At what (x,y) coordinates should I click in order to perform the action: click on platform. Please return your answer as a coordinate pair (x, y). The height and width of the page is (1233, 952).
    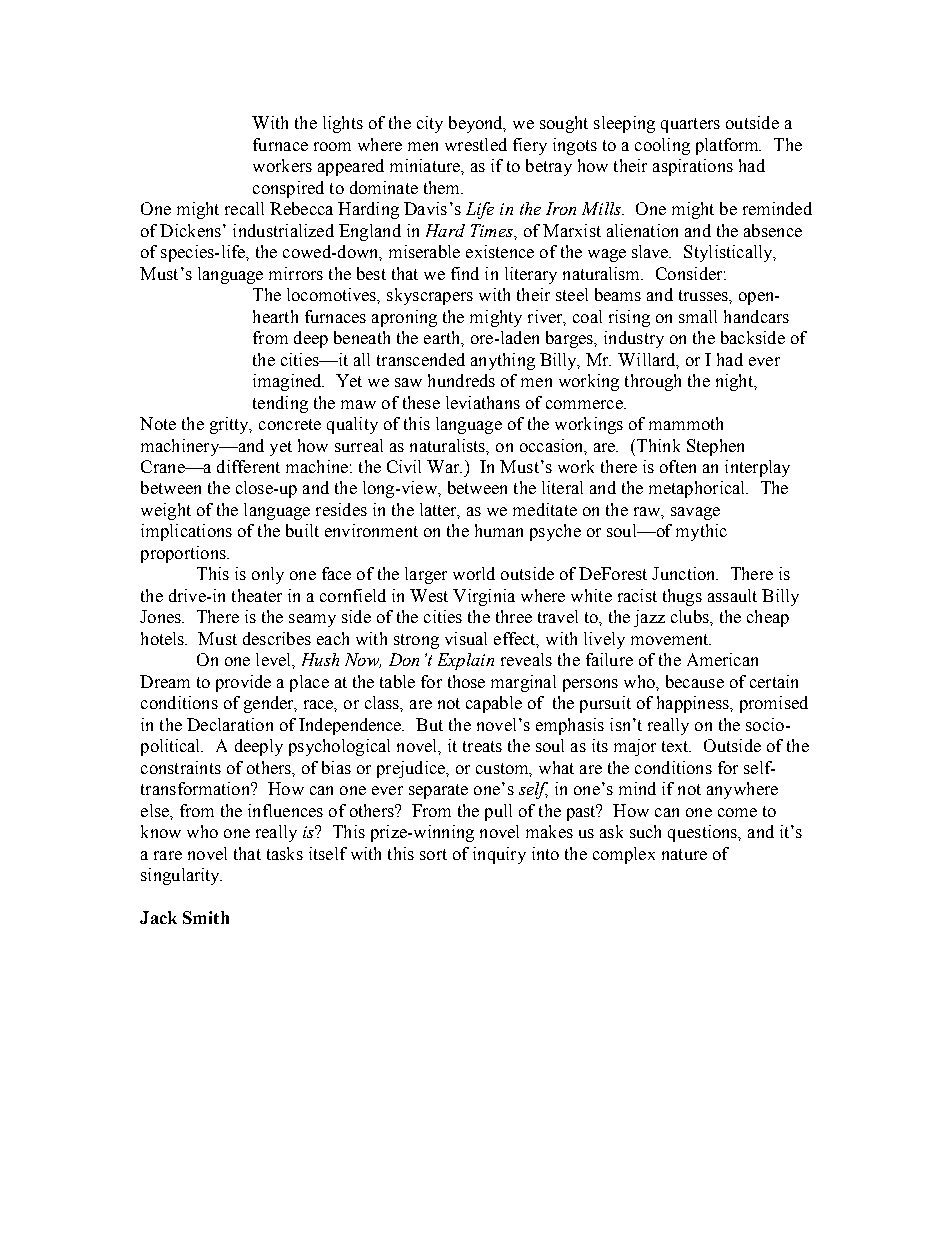
    Looking at the image, I should click on (728, 146).
